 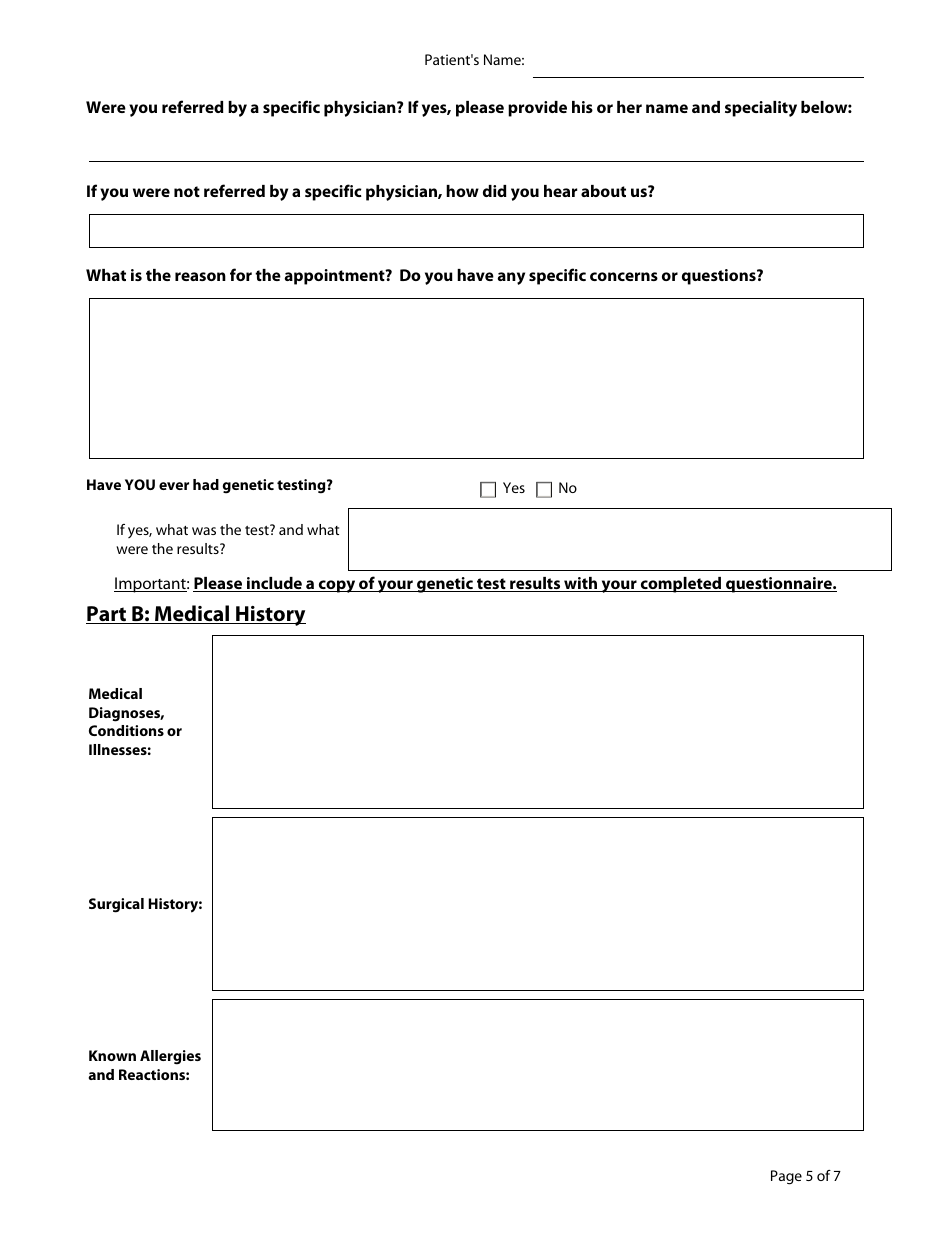 What do you see at coordinates (187, 191) in the document?
I see `not` at bounding box center [187, 191].
